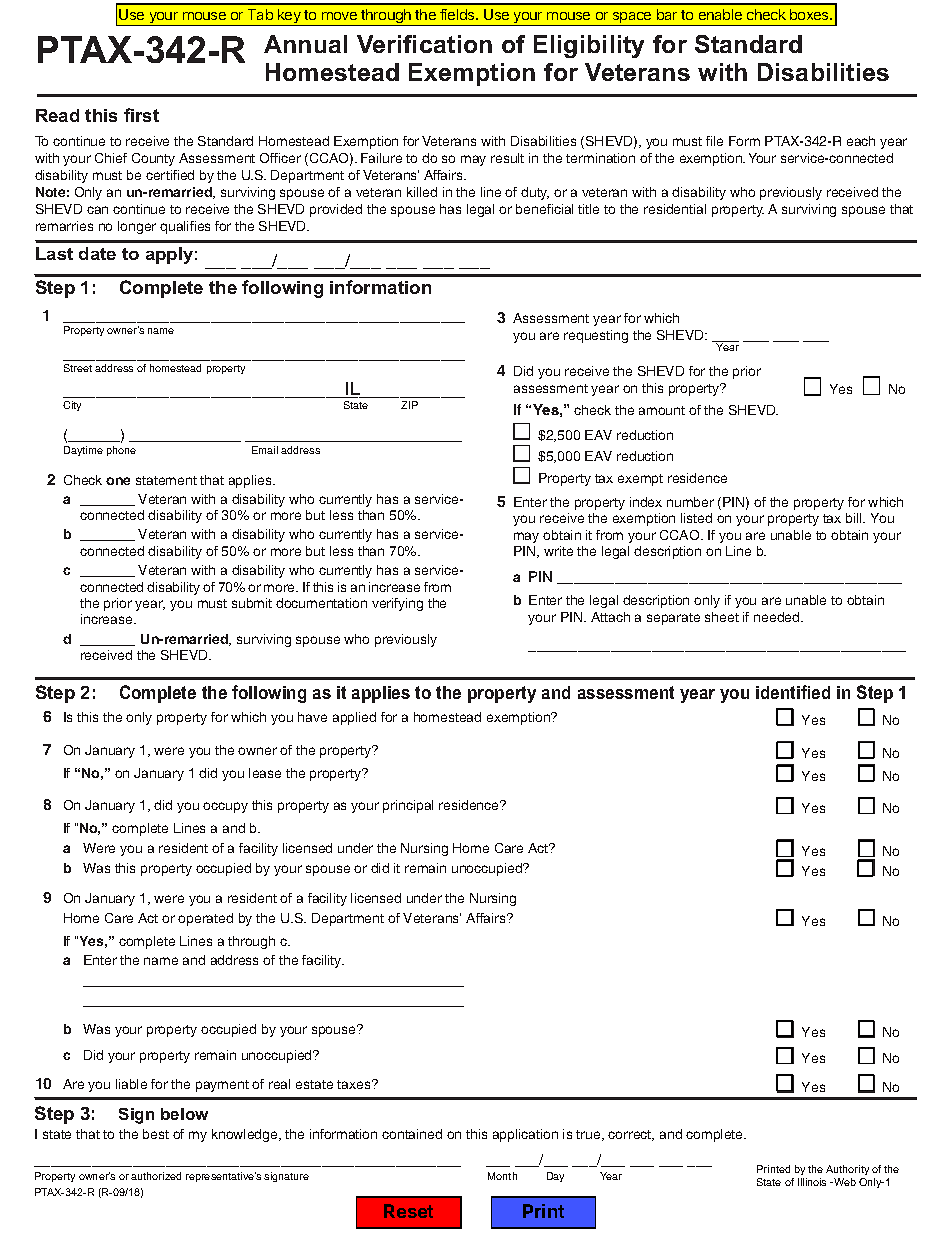 This screenshot has width=952, height=1233. I want to click on identified, so click(793, 692).
